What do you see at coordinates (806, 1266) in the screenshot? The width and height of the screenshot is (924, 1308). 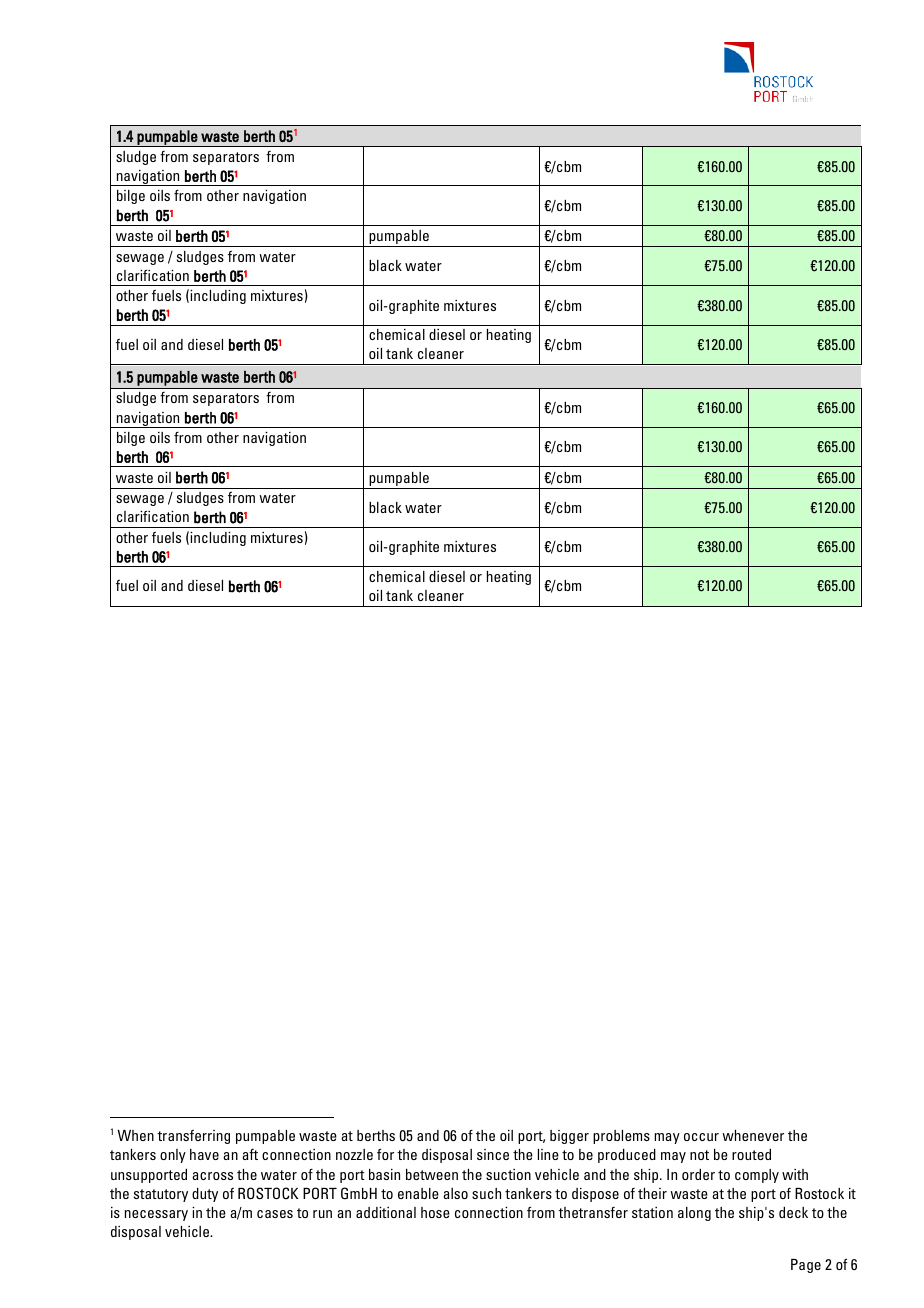 I see `Page` at bounding box center [806, 1266].
